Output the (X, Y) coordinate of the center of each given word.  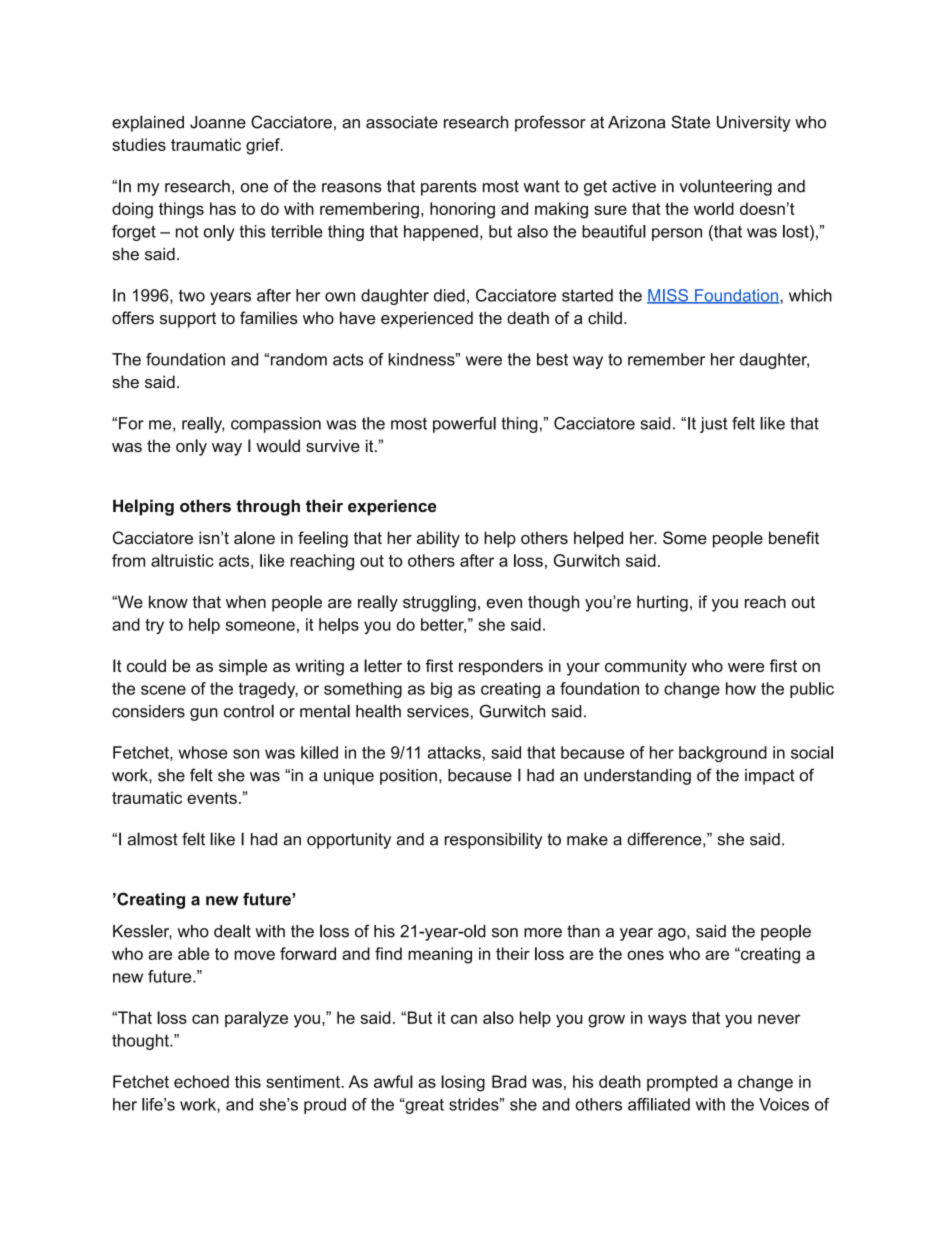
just (714, 425)
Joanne (218, 122)
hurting (662, 603)
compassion (276, 425)
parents (449, 188)
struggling (439, 603)
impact (770, 777)
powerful (464, 425)
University (754, 124)
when (246, 601)
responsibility (493, 840)
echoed (201, 1081)
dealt (232, 931)
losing (463, 1083)
